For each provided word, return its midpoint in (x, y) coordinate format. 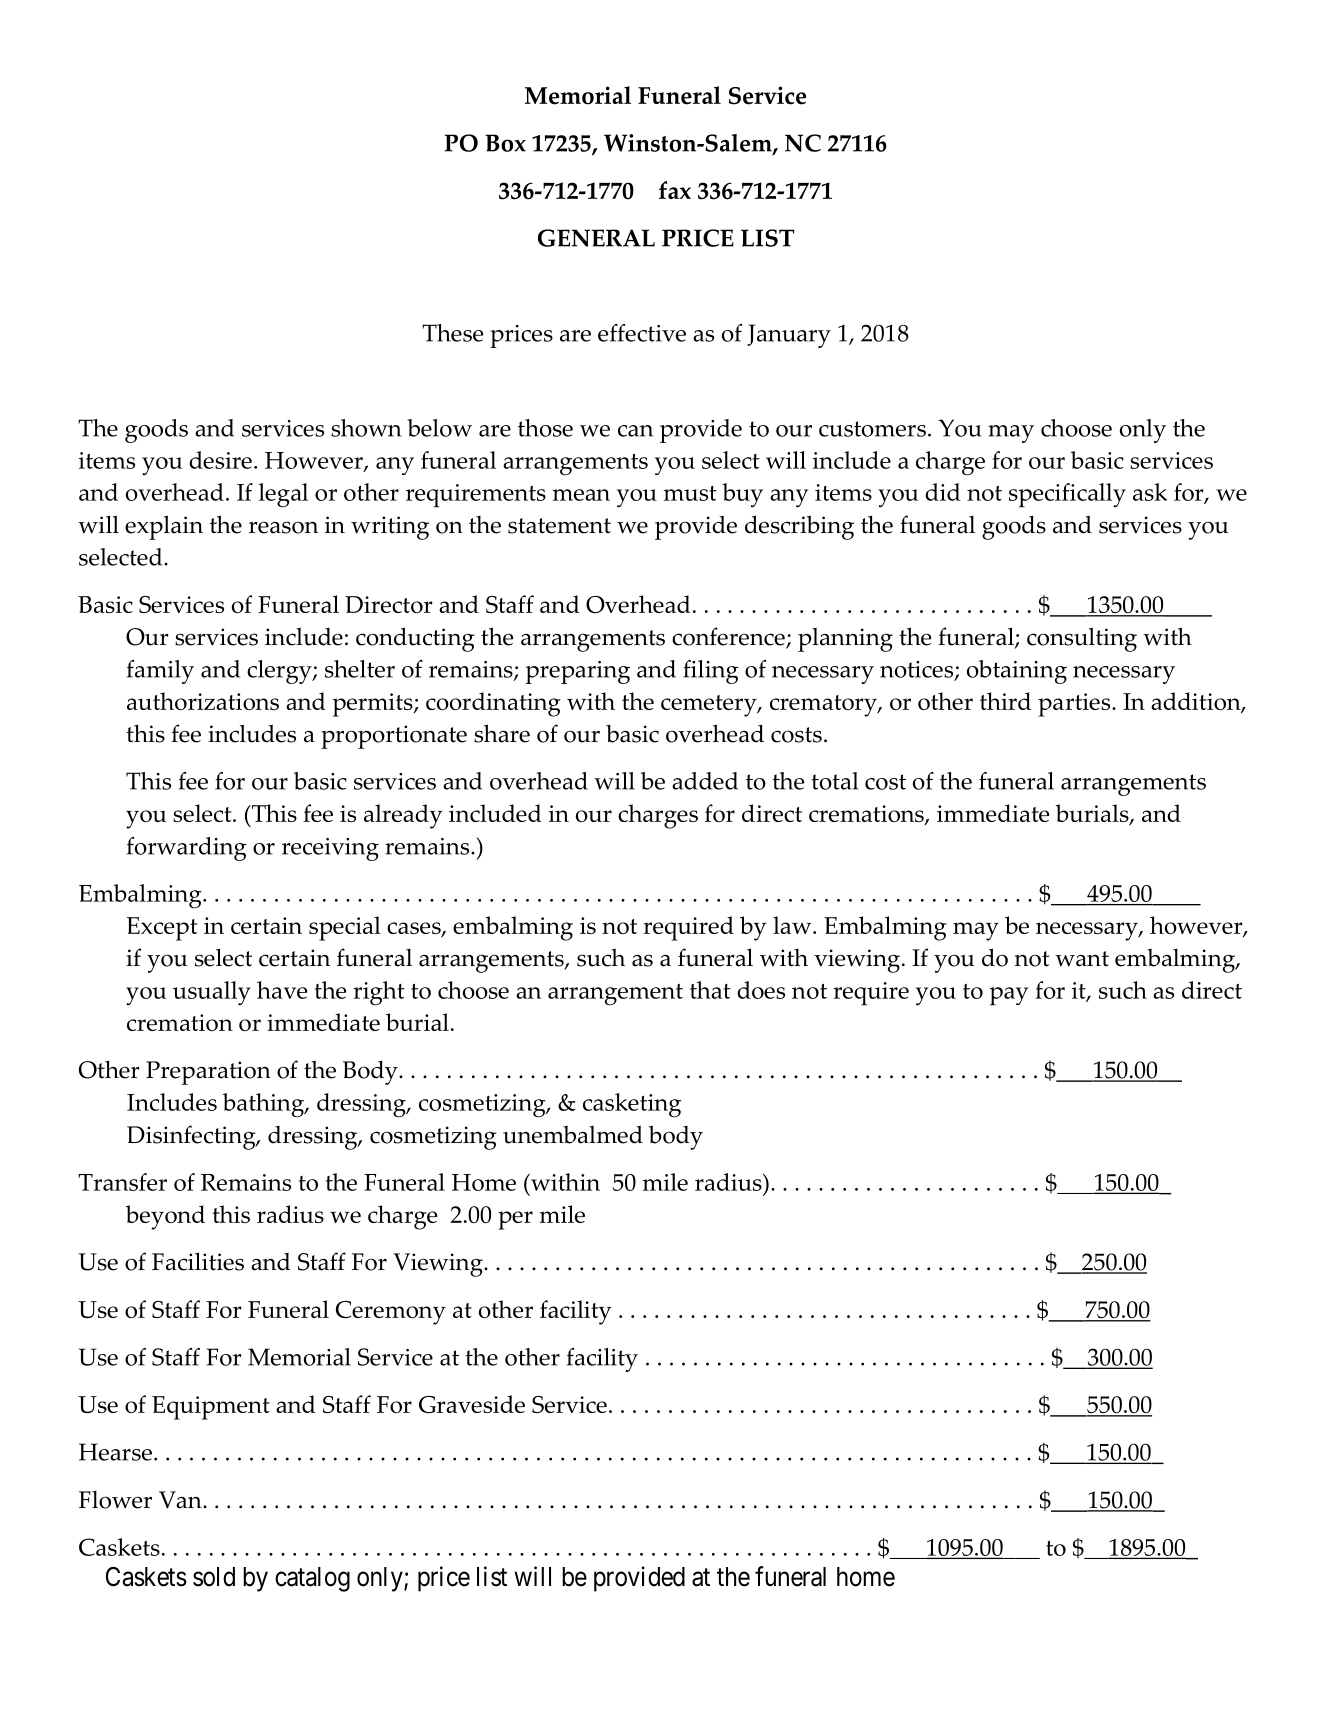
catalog (312, 1579)
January (789, 336)
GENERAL (596, 238)
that (710, 990)
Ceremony (391, 1313)
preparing (578, 672)
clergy (280, 672)
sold (214, 1577)
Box (505, 143)
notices (918, 670)
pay (1009, 996)
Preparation (208, 1073)
